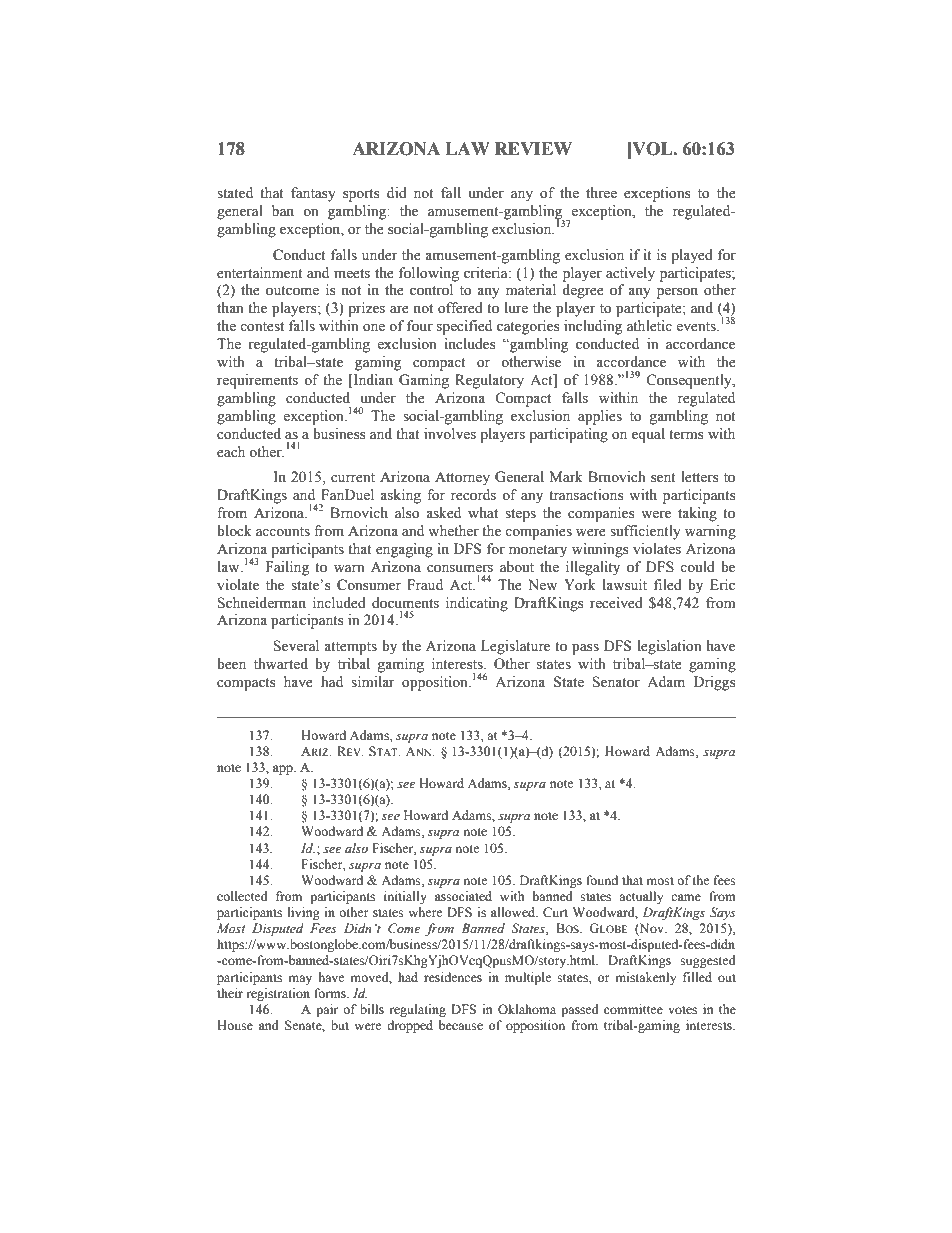 The image size is (952, 1233). What do you see at coordinates (469, 344) in the document?
I see `includes` at bounding box center [469, 344].
